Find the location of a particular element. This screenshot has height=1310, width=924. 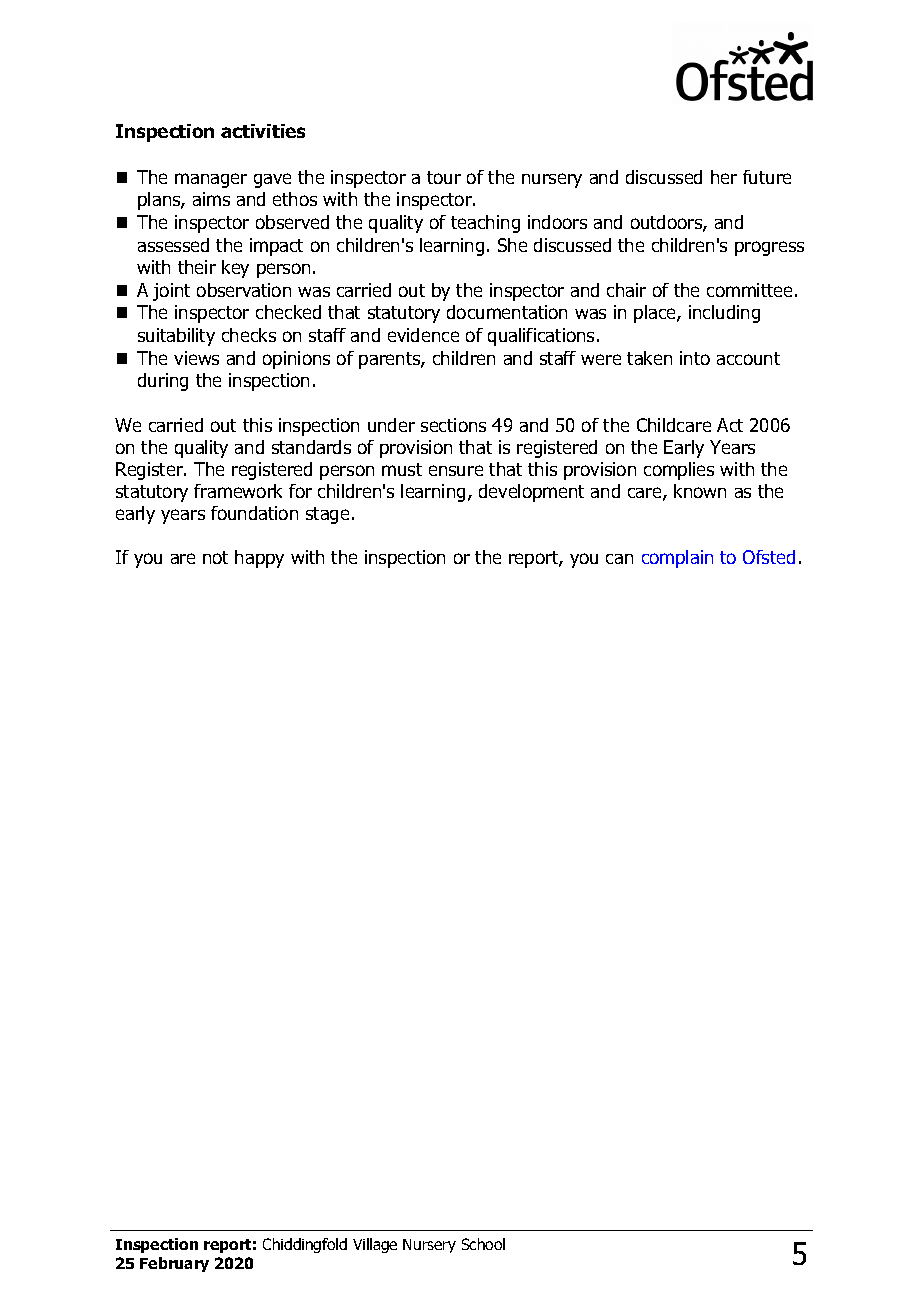

School is located at coordinates (483, 1244).
